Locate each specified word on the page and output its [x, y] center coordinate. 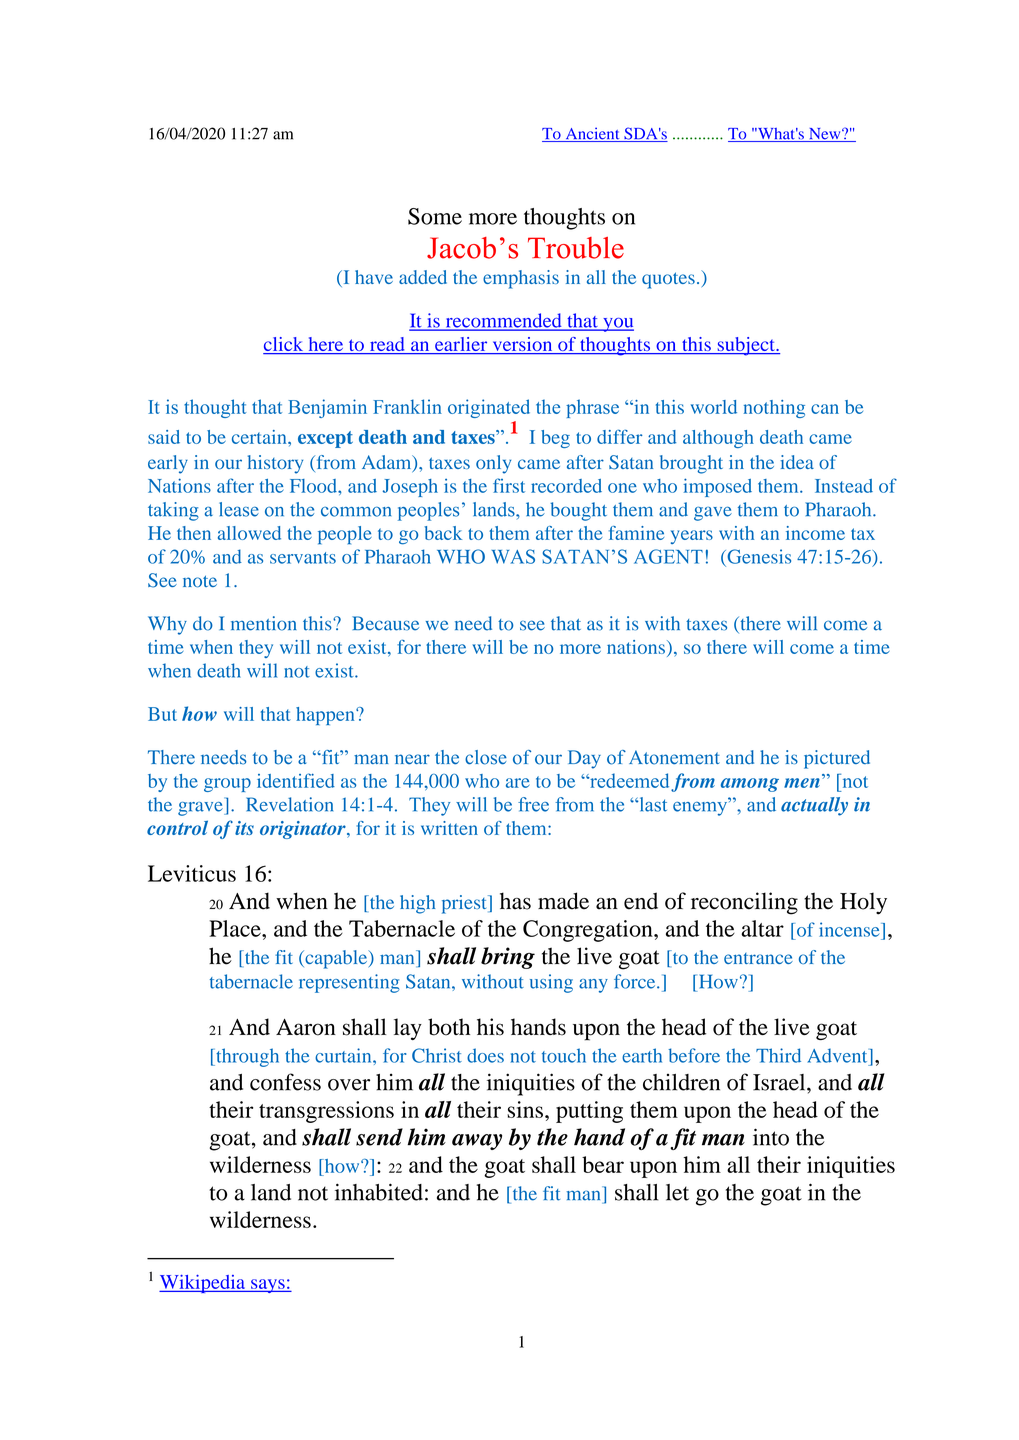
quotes [668, 280]
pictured [837, 759]
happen [326, 716]
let [677, 1192]
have [374, 277]
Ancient [592, 134]
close [486, 757]
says [268, 1286]
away [477, 1142]
